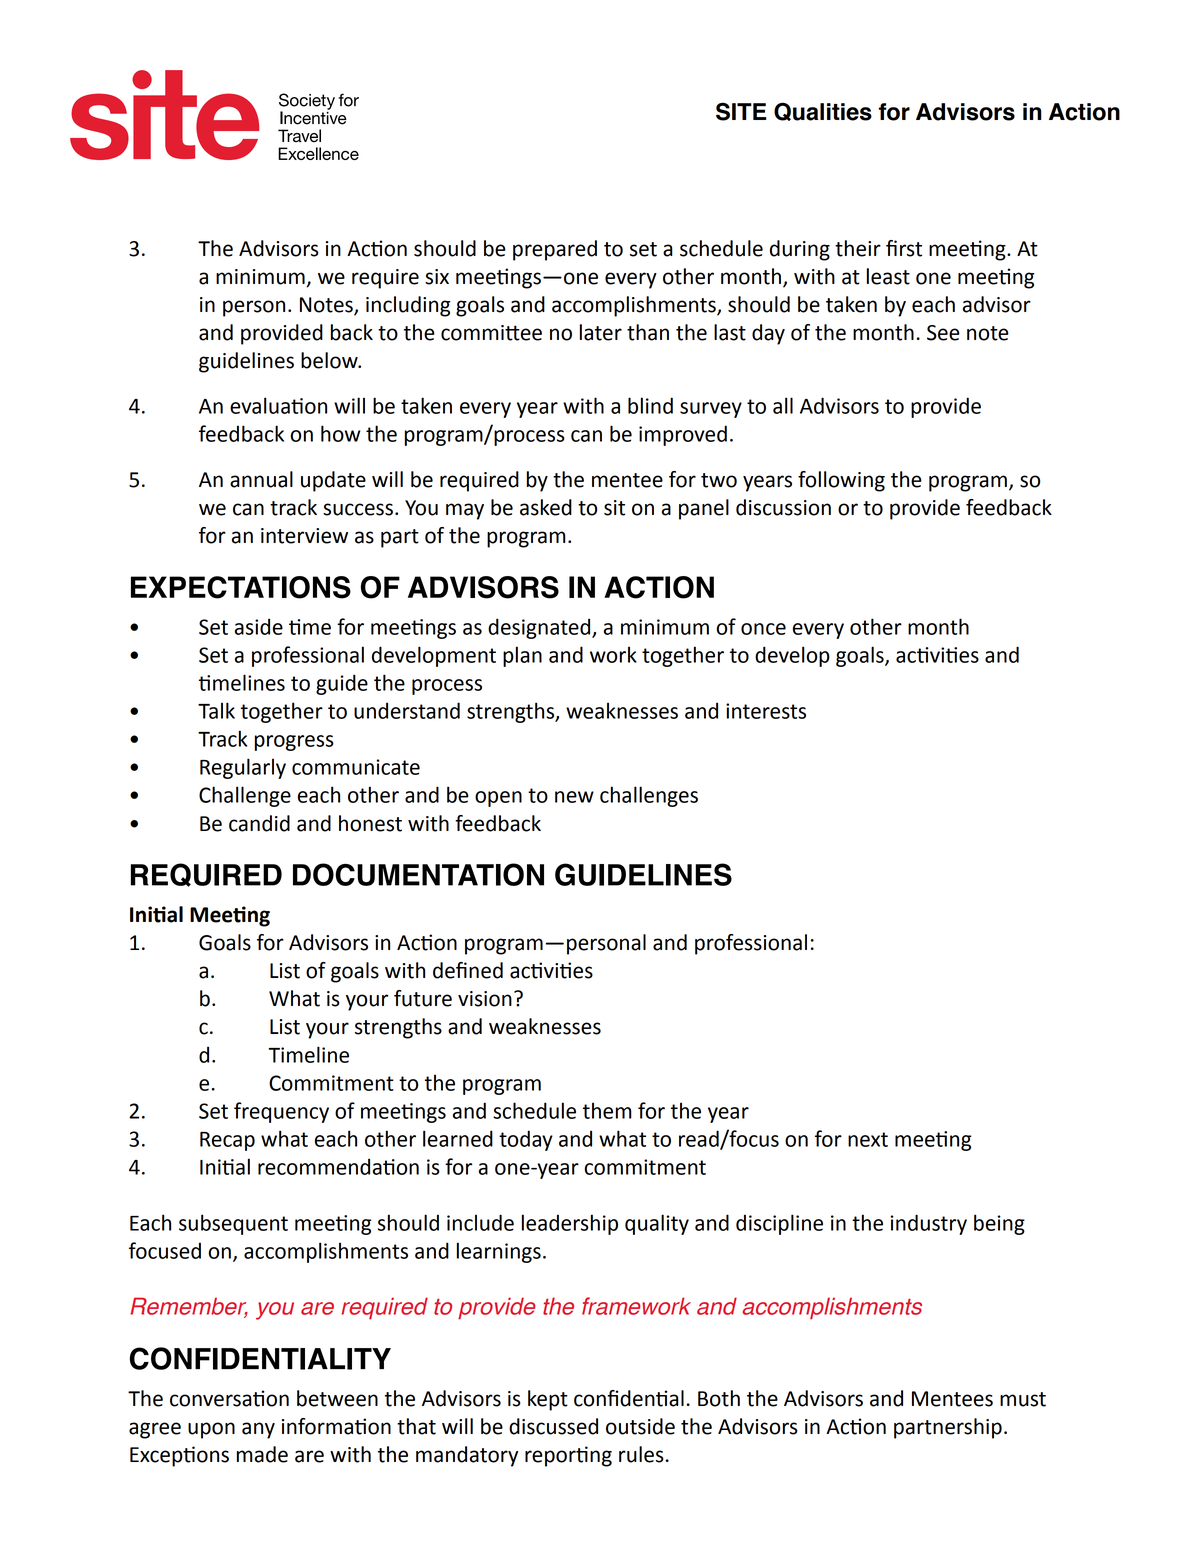 The width and height of the page is (1191, 1542). I want to click on Qualities, so click(823, 111).
